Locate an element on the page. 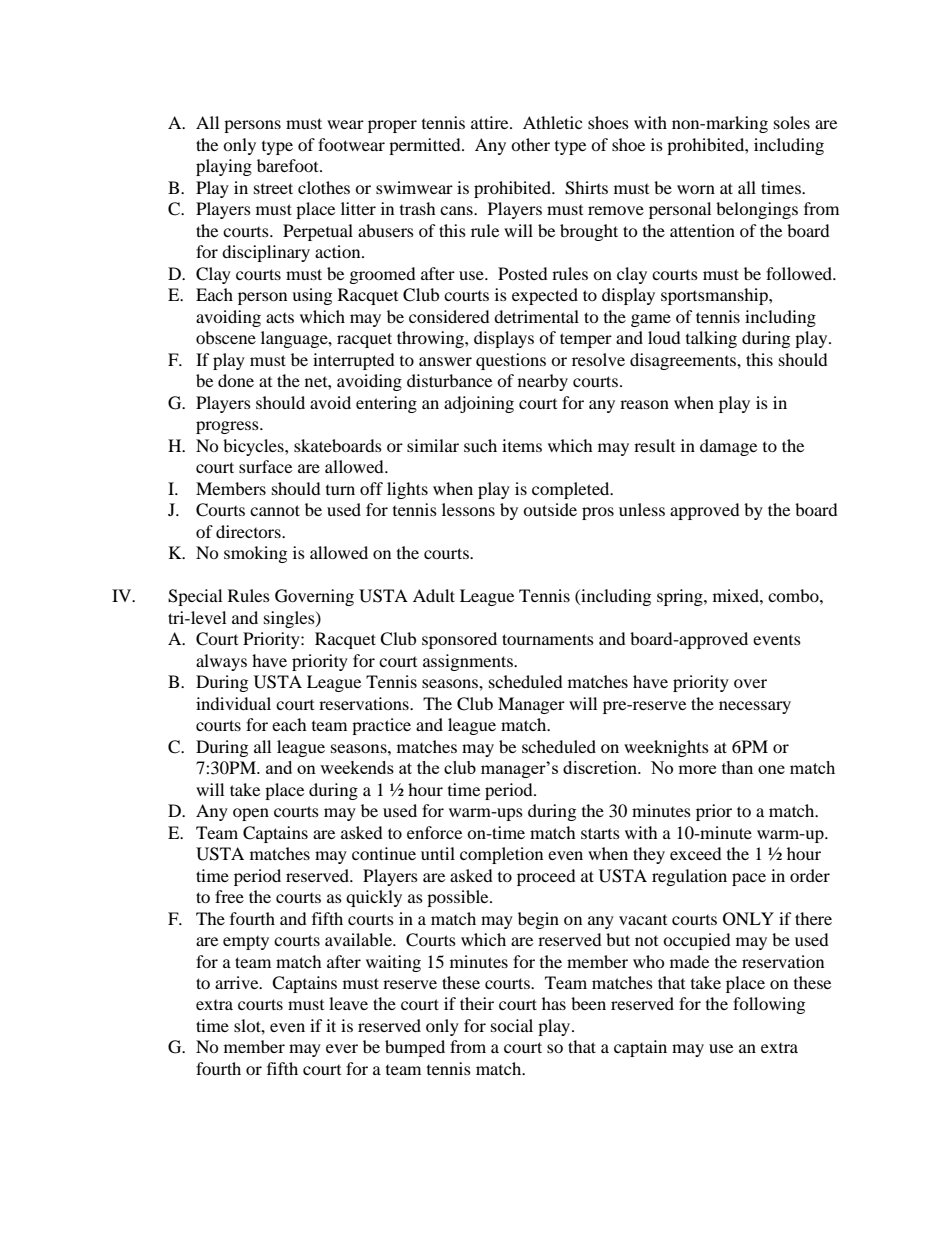 The image size is (952, 1233). questions is located at coordinates (511, 361).
